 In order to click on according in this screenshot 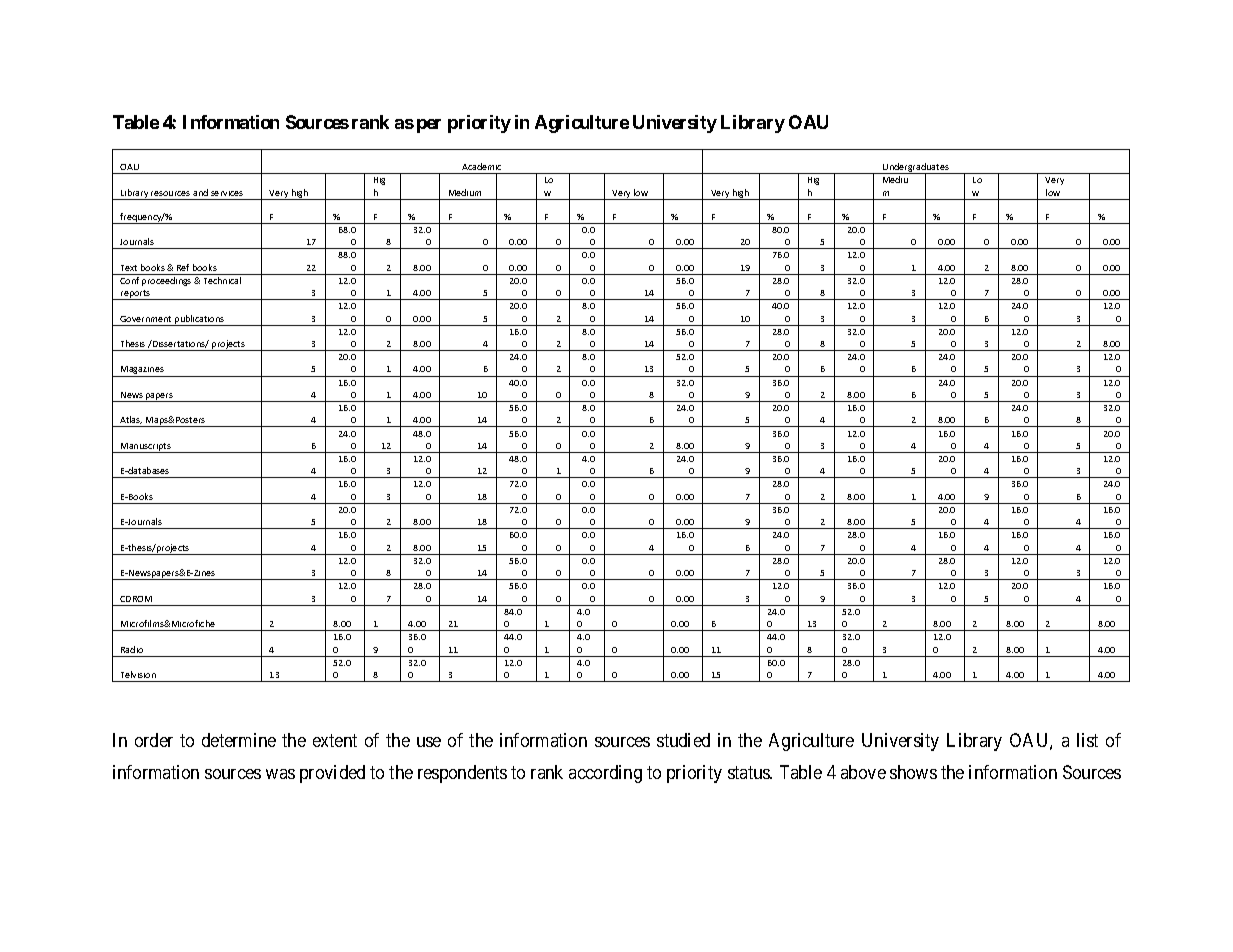, I will do `click(605, 774)`.
